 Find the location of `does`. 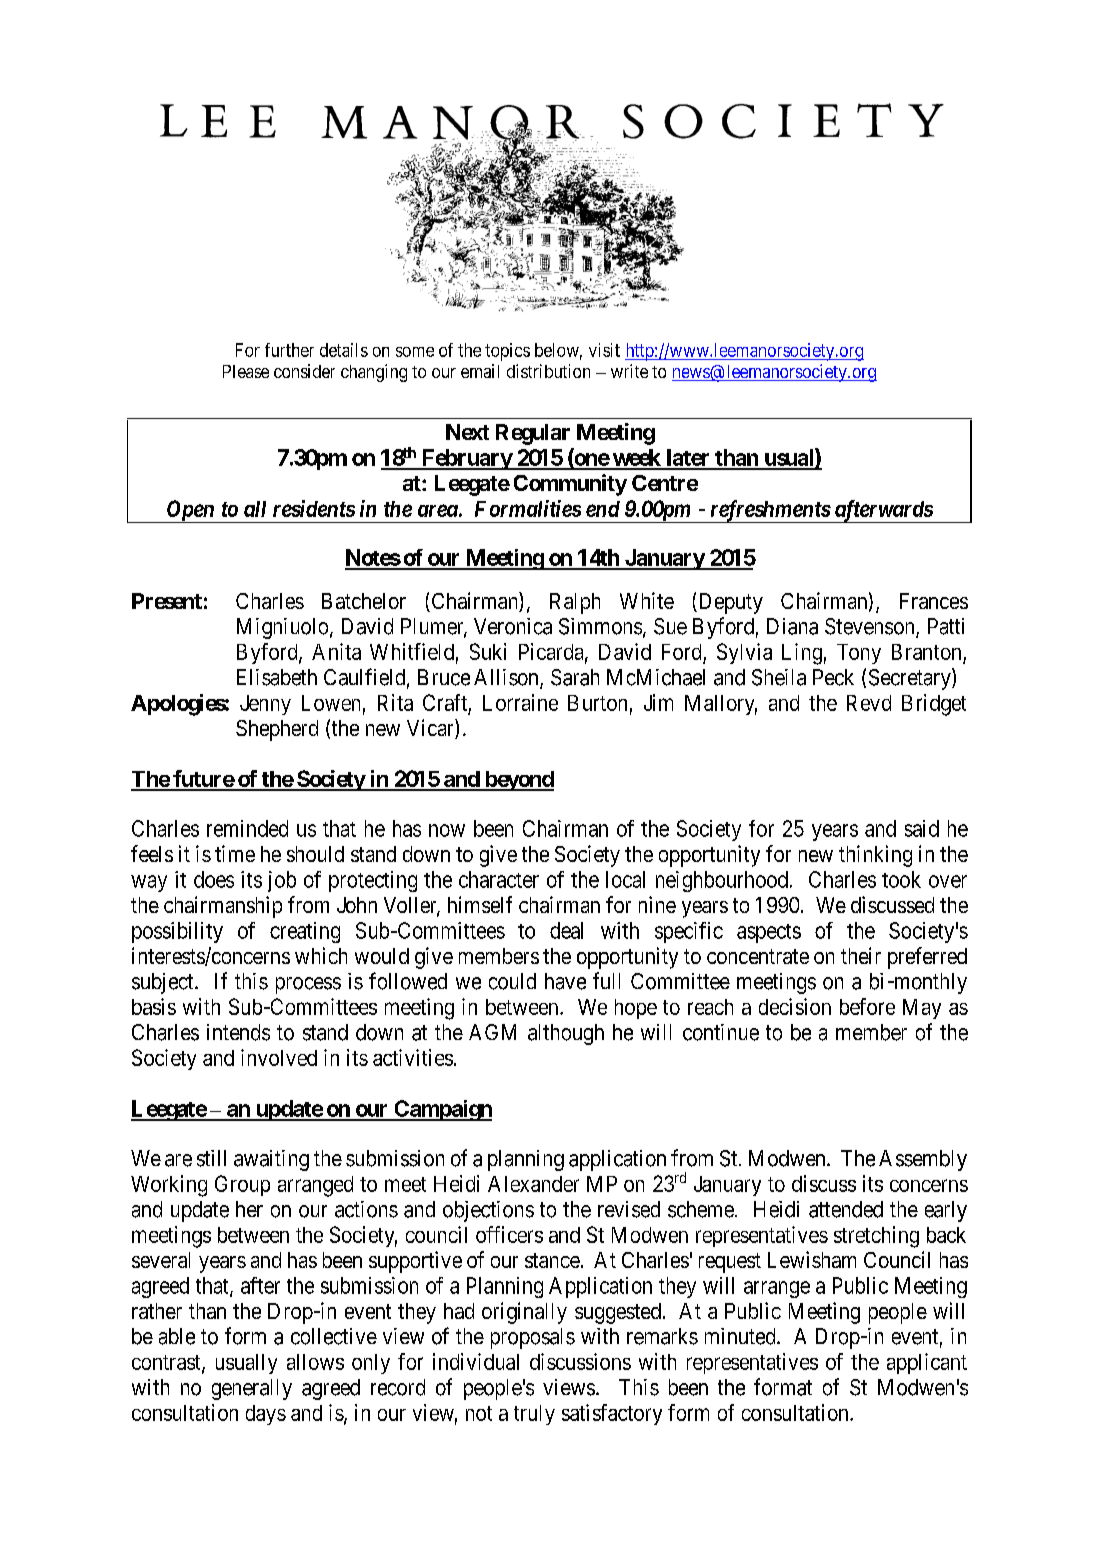

does is located at coordinates (214, 879).
